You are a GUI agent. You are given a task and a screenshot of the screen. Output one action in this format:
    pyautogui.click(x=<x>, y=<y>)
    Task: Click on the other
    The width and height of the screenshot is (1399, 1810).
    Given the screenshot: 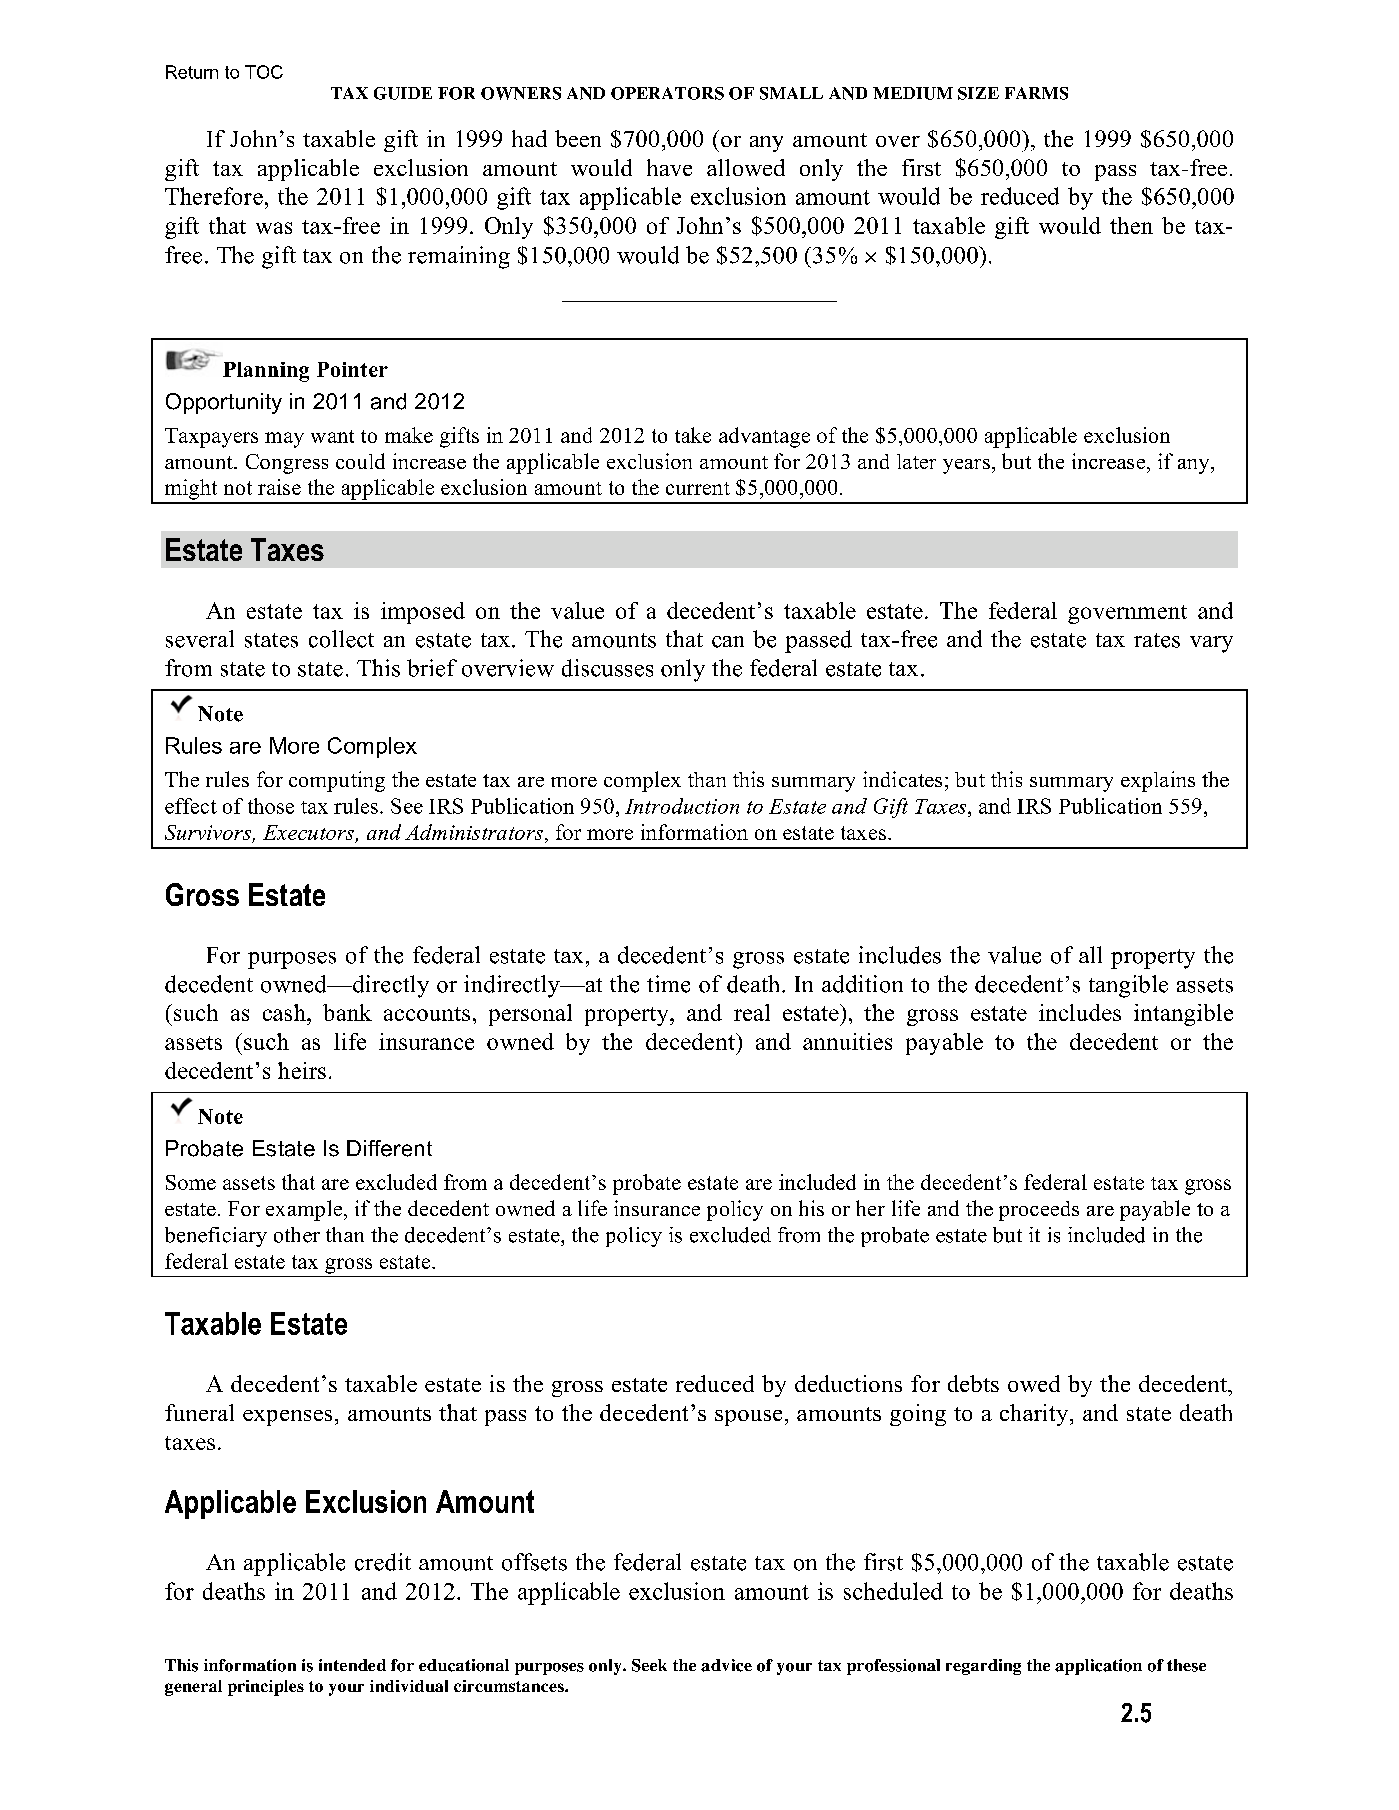 What is the action you would take?
    pyautogui.click(x=297, y=1235)
